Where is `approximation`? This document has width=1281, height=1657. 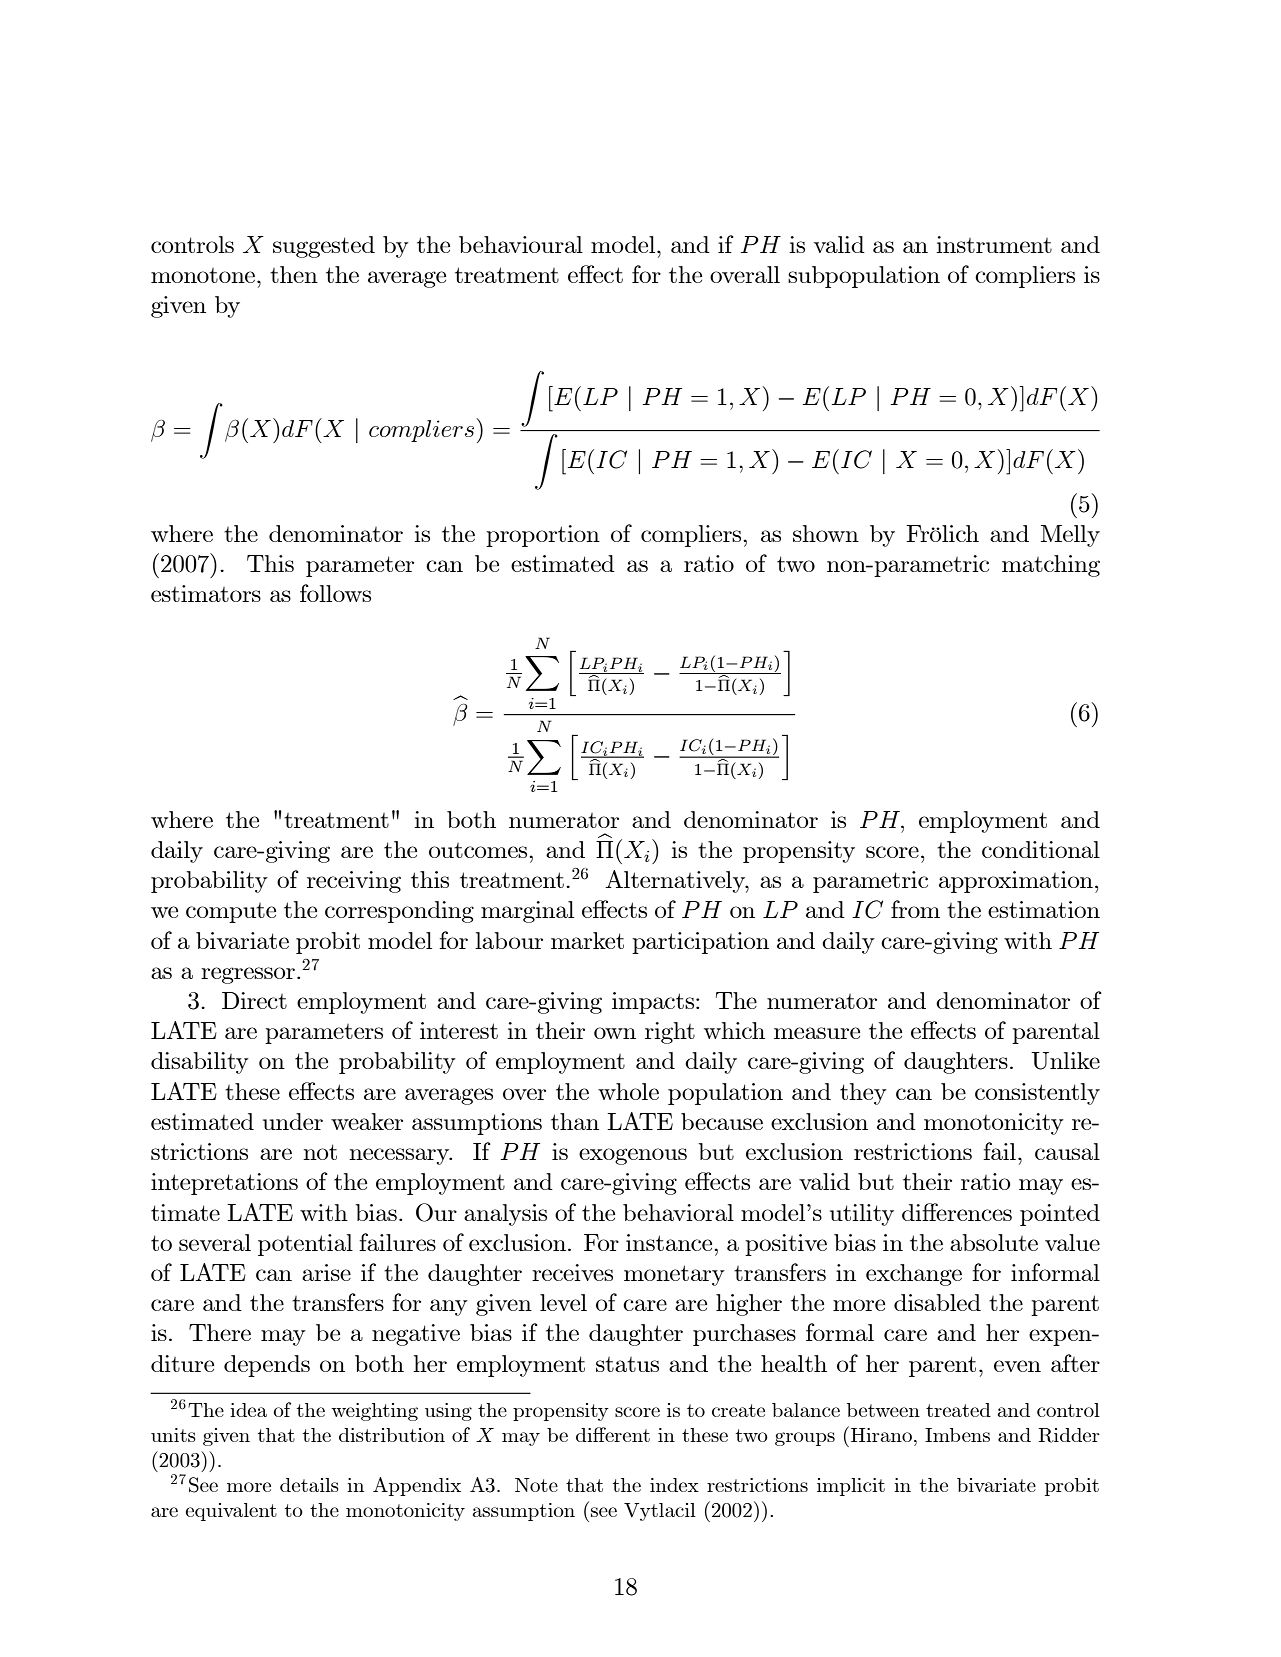 approximation is located at coordinates (1016, 882).
